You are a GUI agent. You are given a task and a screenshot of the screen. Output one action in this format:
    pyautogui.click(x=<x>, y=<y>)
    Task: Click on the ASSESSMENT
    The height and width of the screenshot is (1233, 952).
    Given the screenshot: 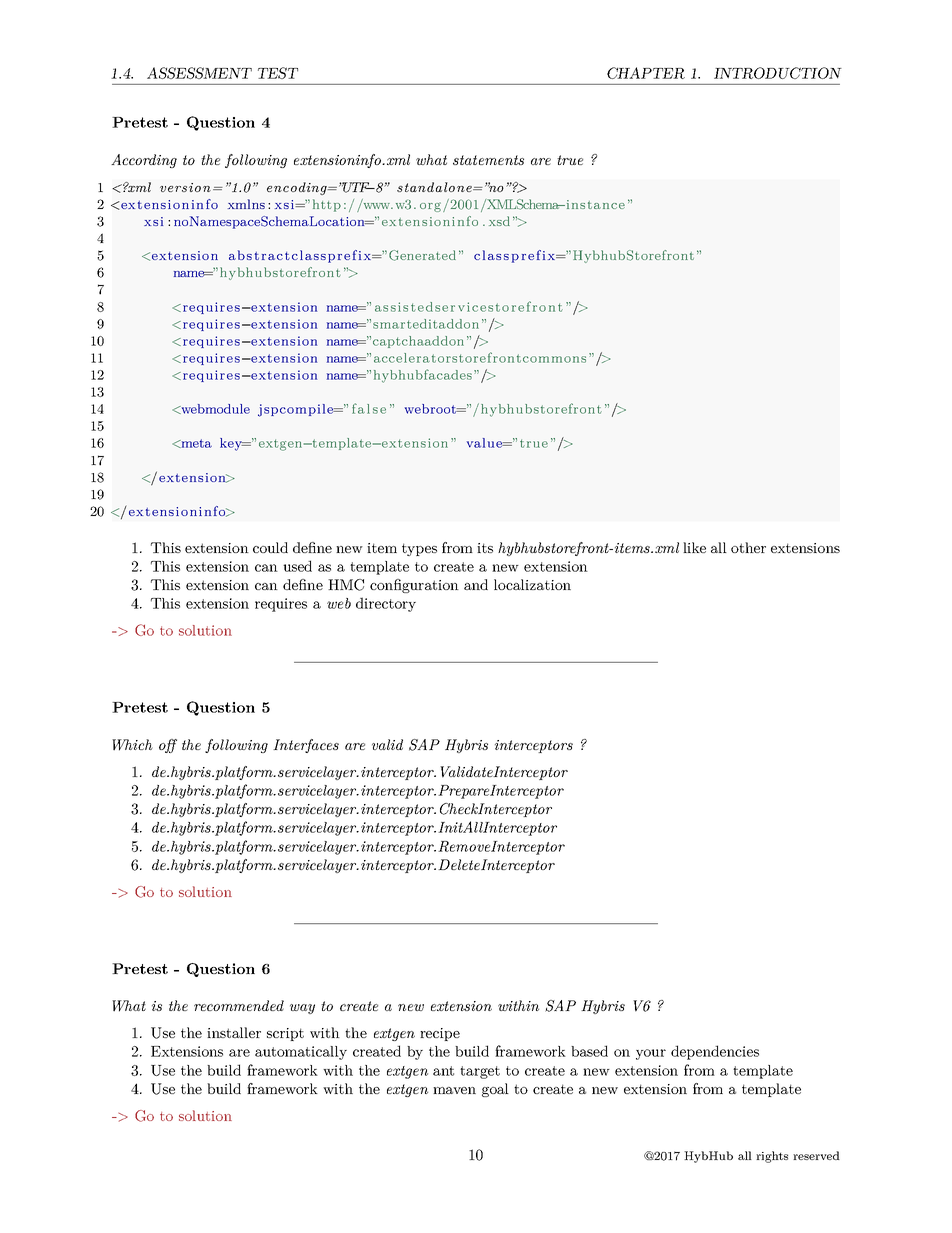 What is the action you would take?
    pyautogui.click(x=199, y=73)
